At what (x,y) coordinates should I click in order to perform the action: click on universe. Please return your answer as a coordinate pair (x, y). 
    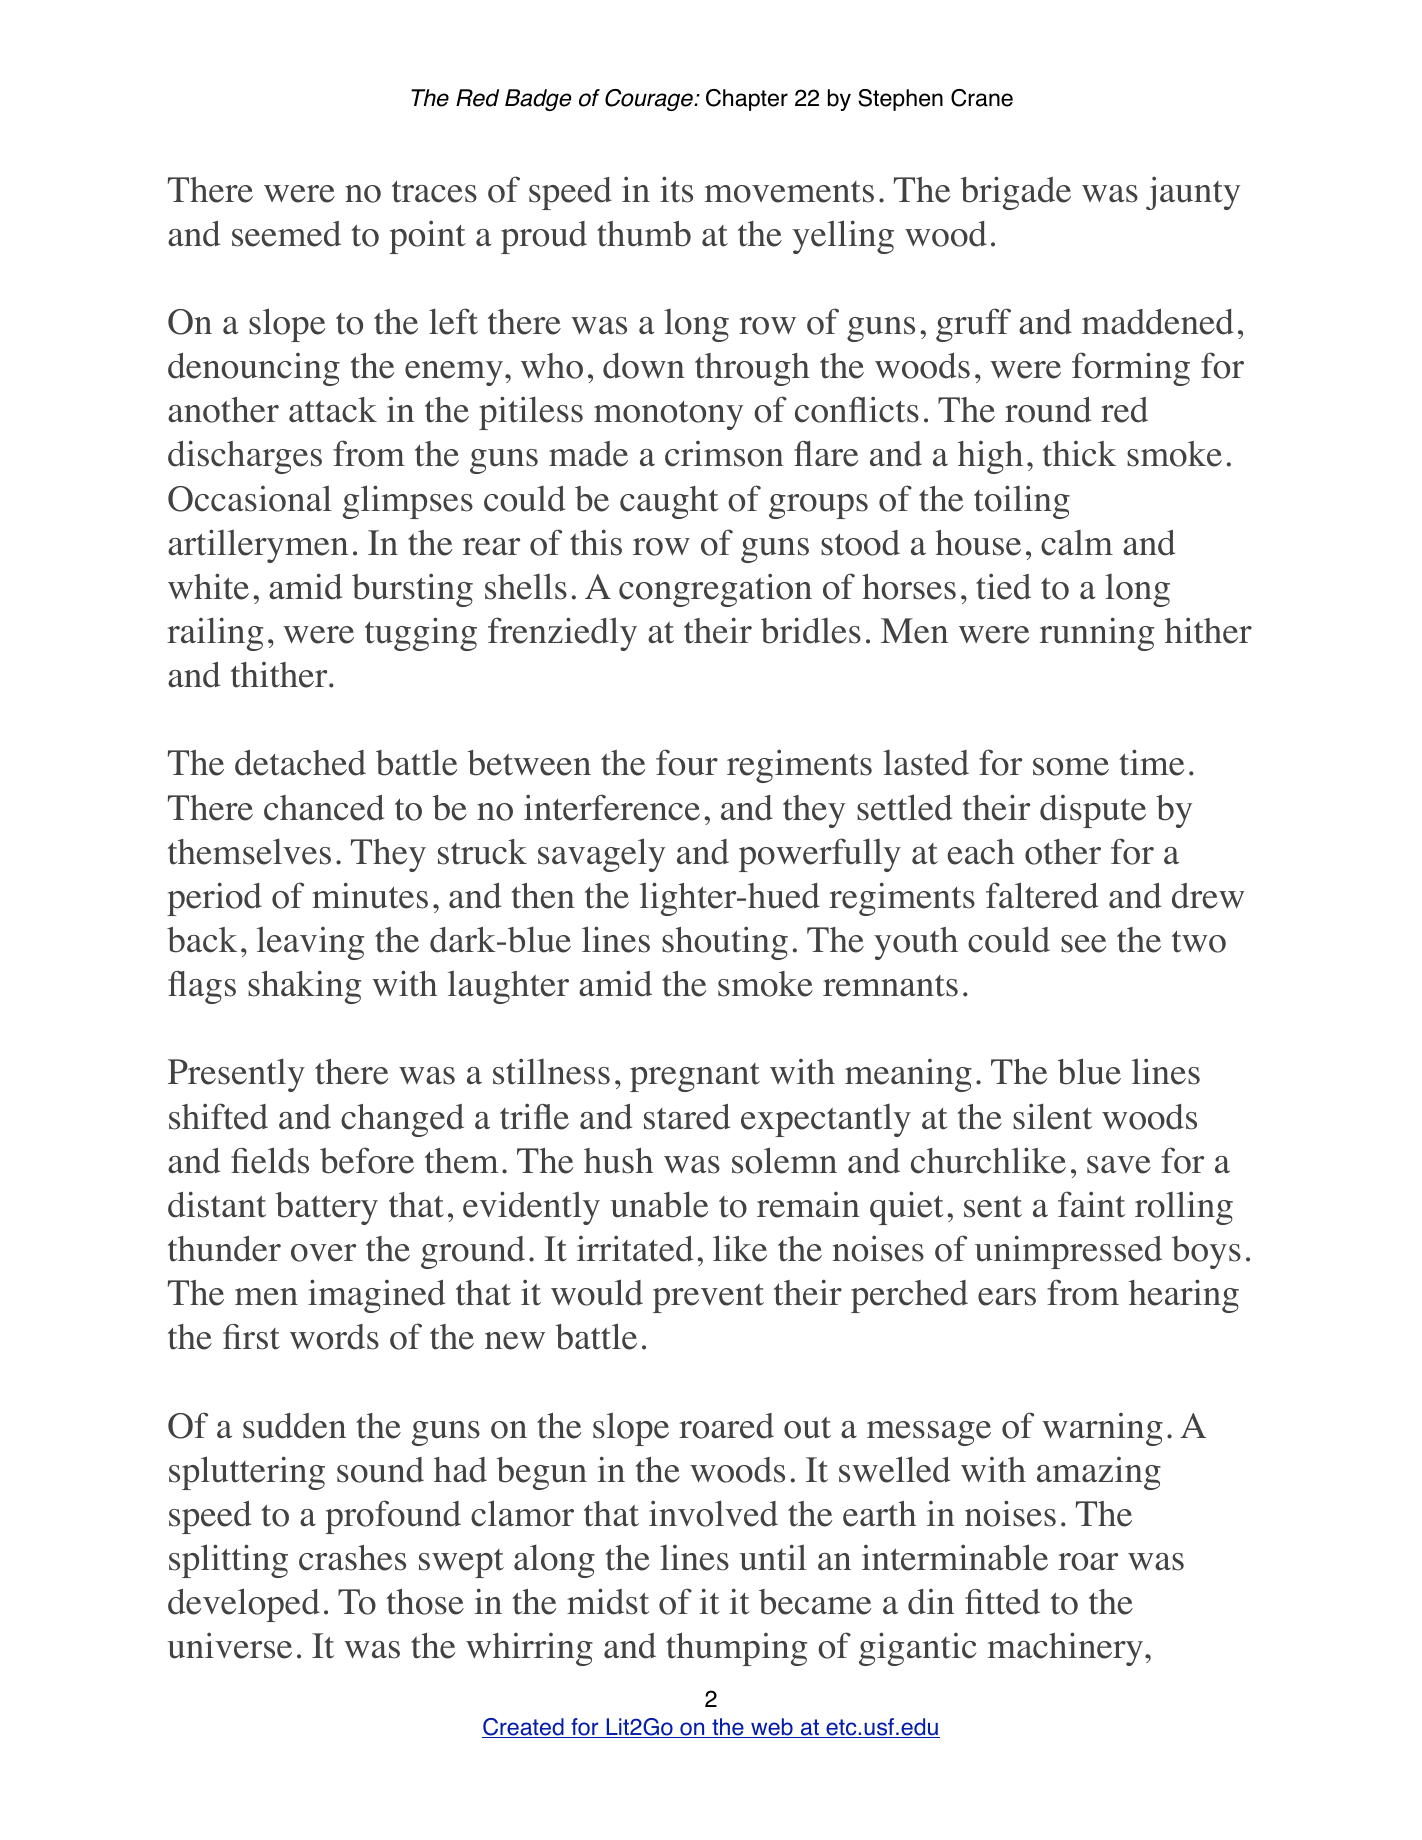
    Looking at the image, I should click on (230, 1645).
